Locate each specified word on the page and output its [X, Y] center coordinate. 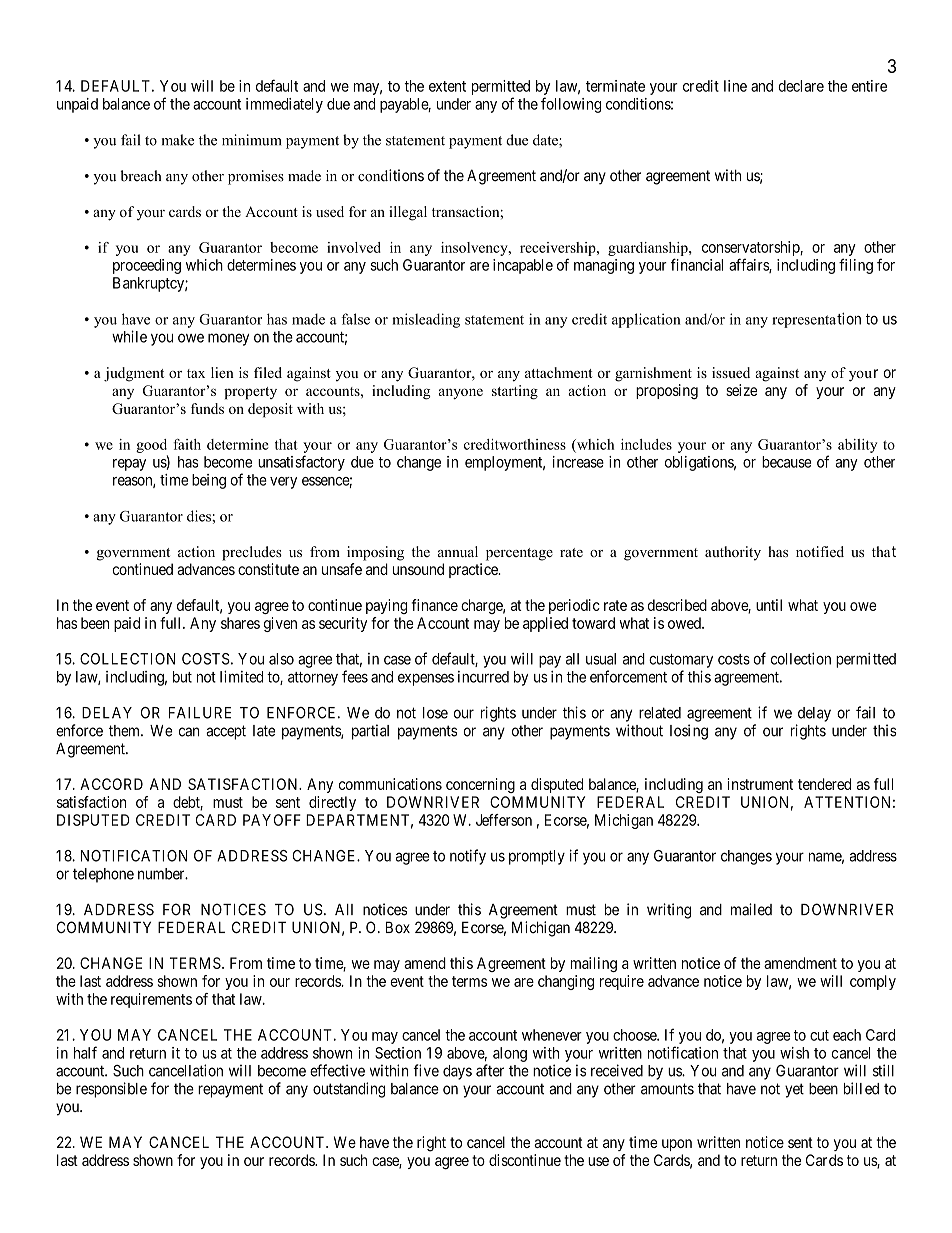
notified [820, 551]
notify [468, 857]
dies [200, 516]
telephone [103, 875]
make [178, 140]
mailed [751, 909]
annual [458, 551]
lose [435, 713]
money [228, 339]
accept [226, 732]
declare [801, 86]
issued [731, 372]
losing [689, 732]
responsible [111, 1090]
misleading [426, 320]
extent [447, 86]
